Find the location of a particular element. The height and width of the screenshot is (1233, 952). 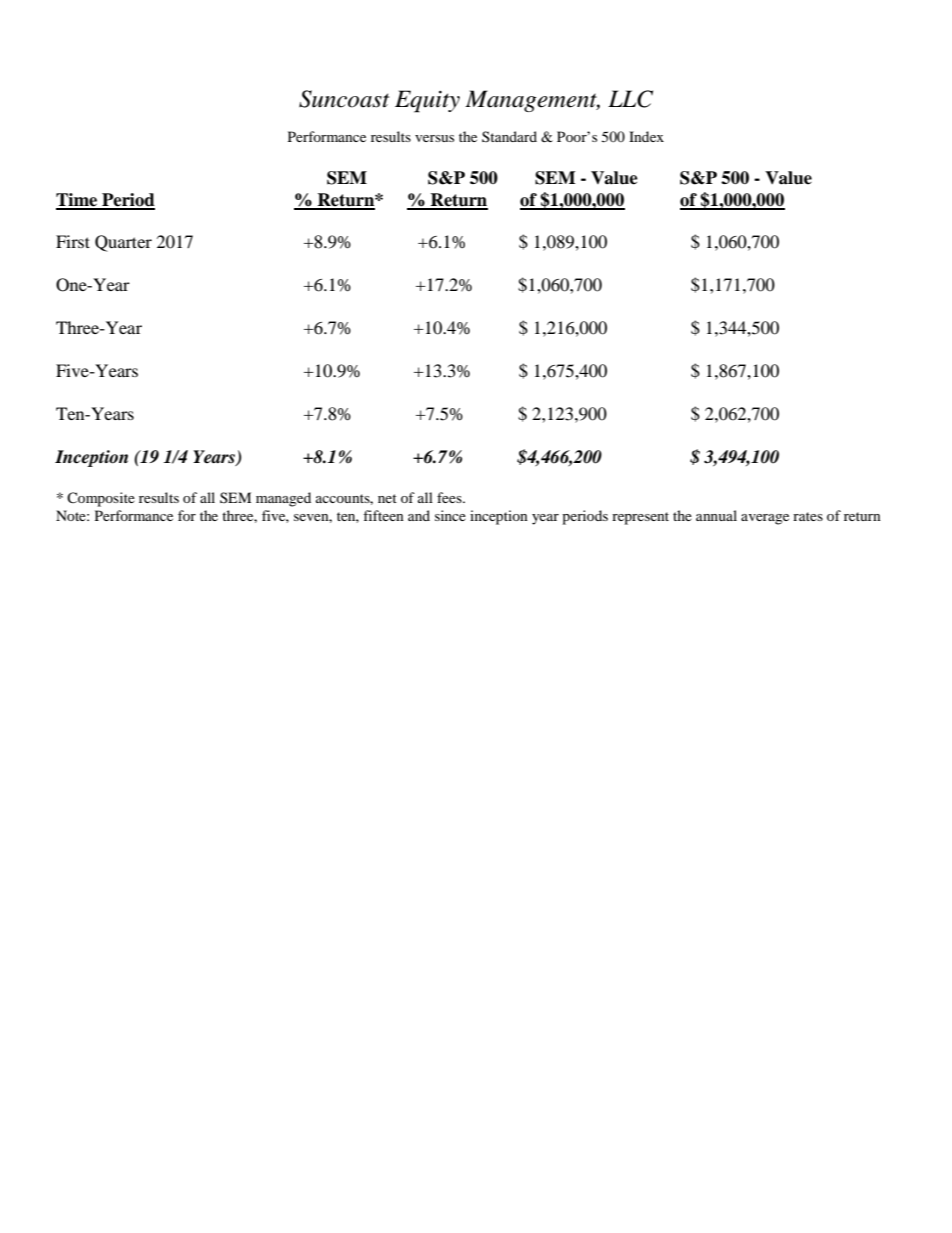

Equity is located at coordinates (427, 101).
